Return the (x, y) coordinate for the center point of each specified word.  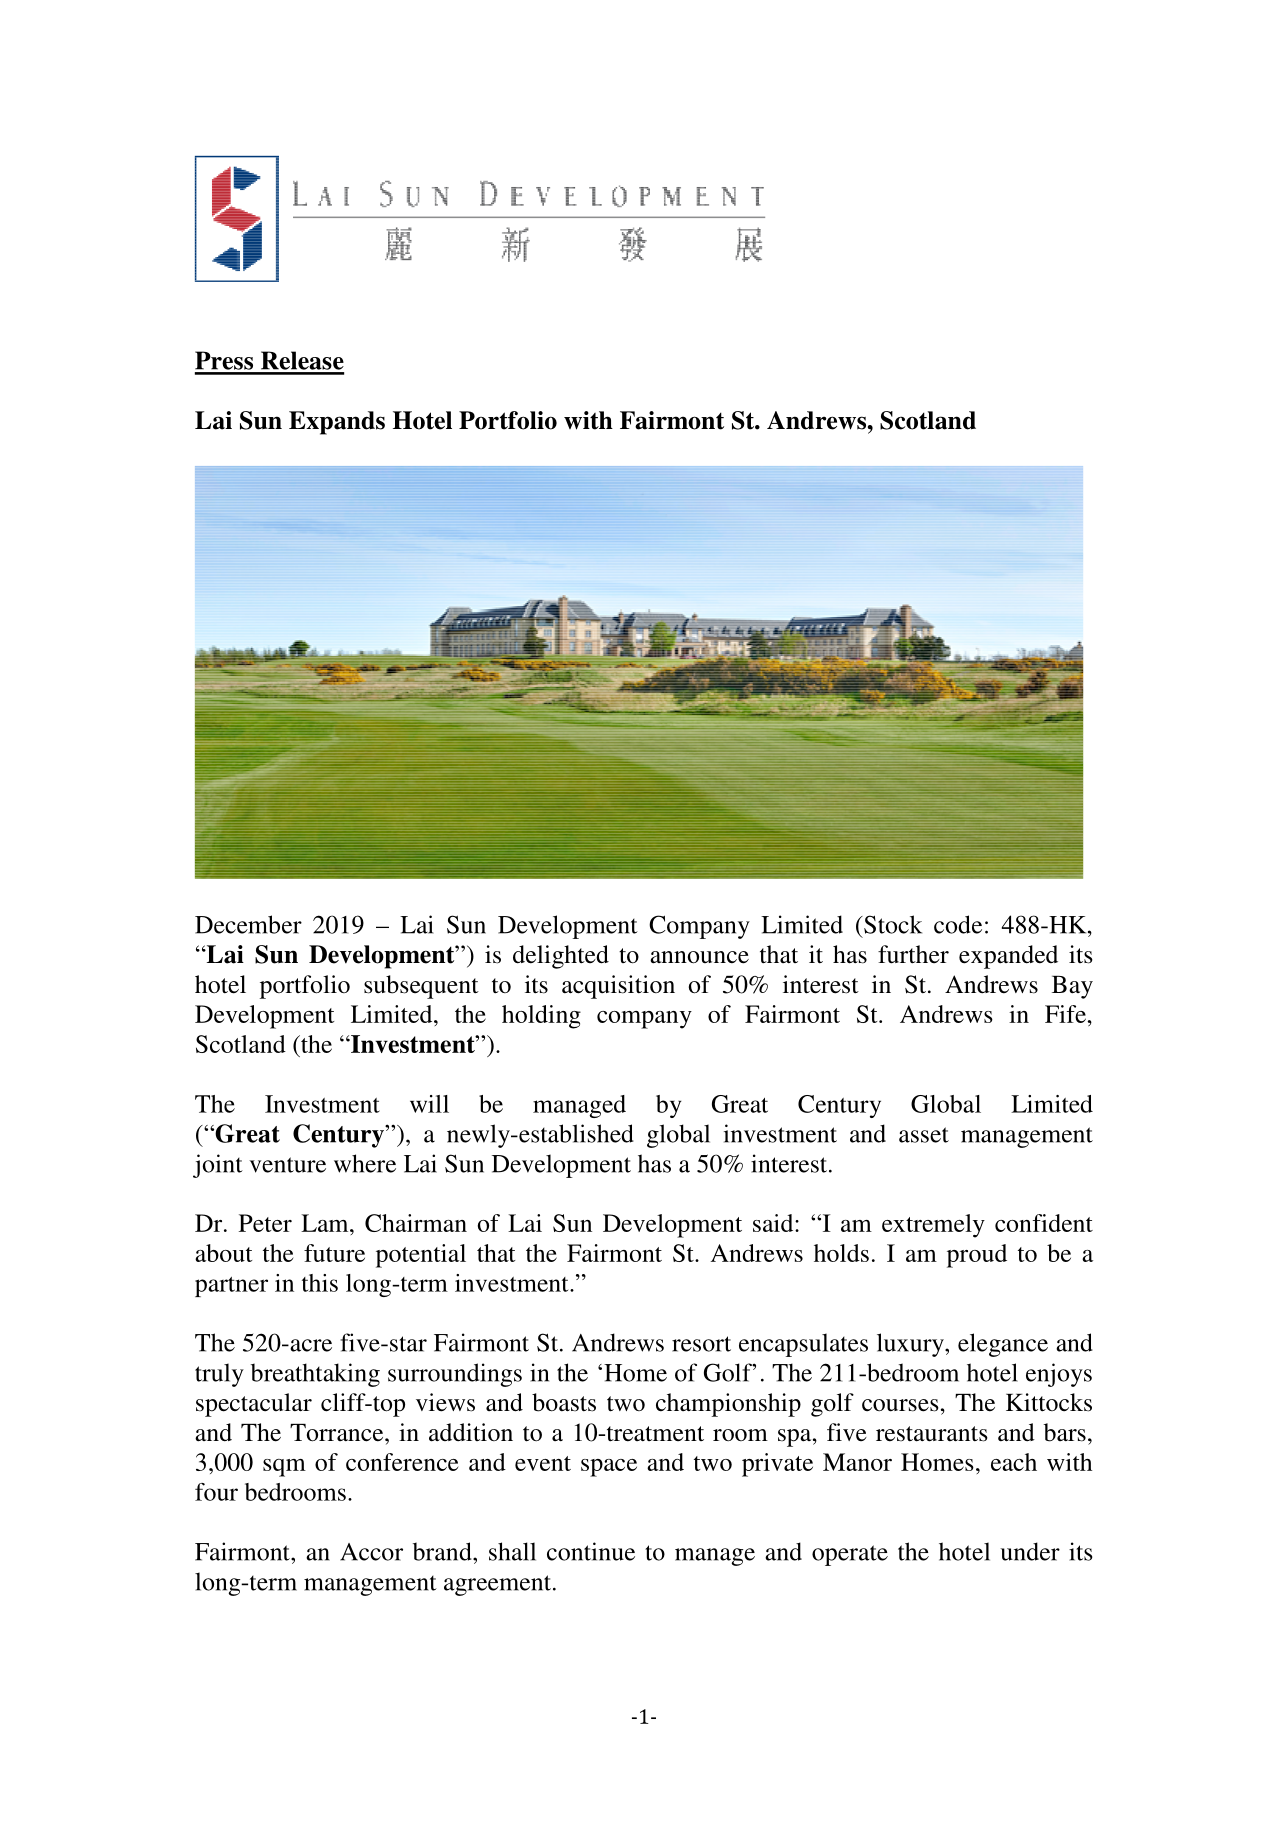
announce (699, 957)
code (958, 924)
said (774, 1223)
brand (443, 1551)
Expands (337, 423)
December (248, 924)
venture (287, 1165)
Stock (892, 924)
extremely (933, 1226)
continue (591, 1551)
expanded (1008, 957)
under (1030, 1551)
